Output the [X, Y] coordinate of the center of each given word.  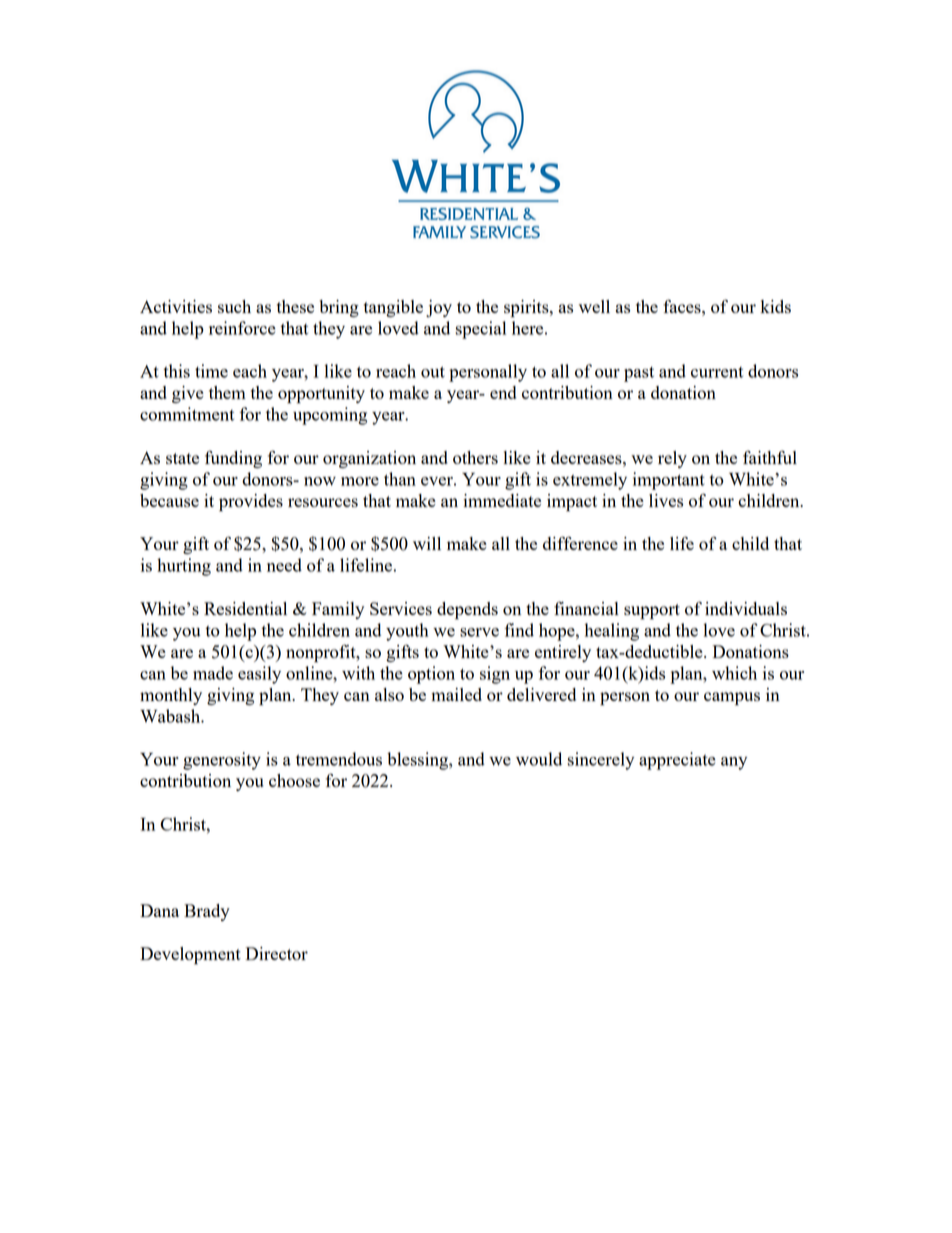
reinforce [242, 328]
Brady [207, 912]
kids [776, 306]
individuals [746, 608]
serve [479, 632]
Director [277, 953]
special [480, 330]
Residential [245, 608]
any [734, 763]
